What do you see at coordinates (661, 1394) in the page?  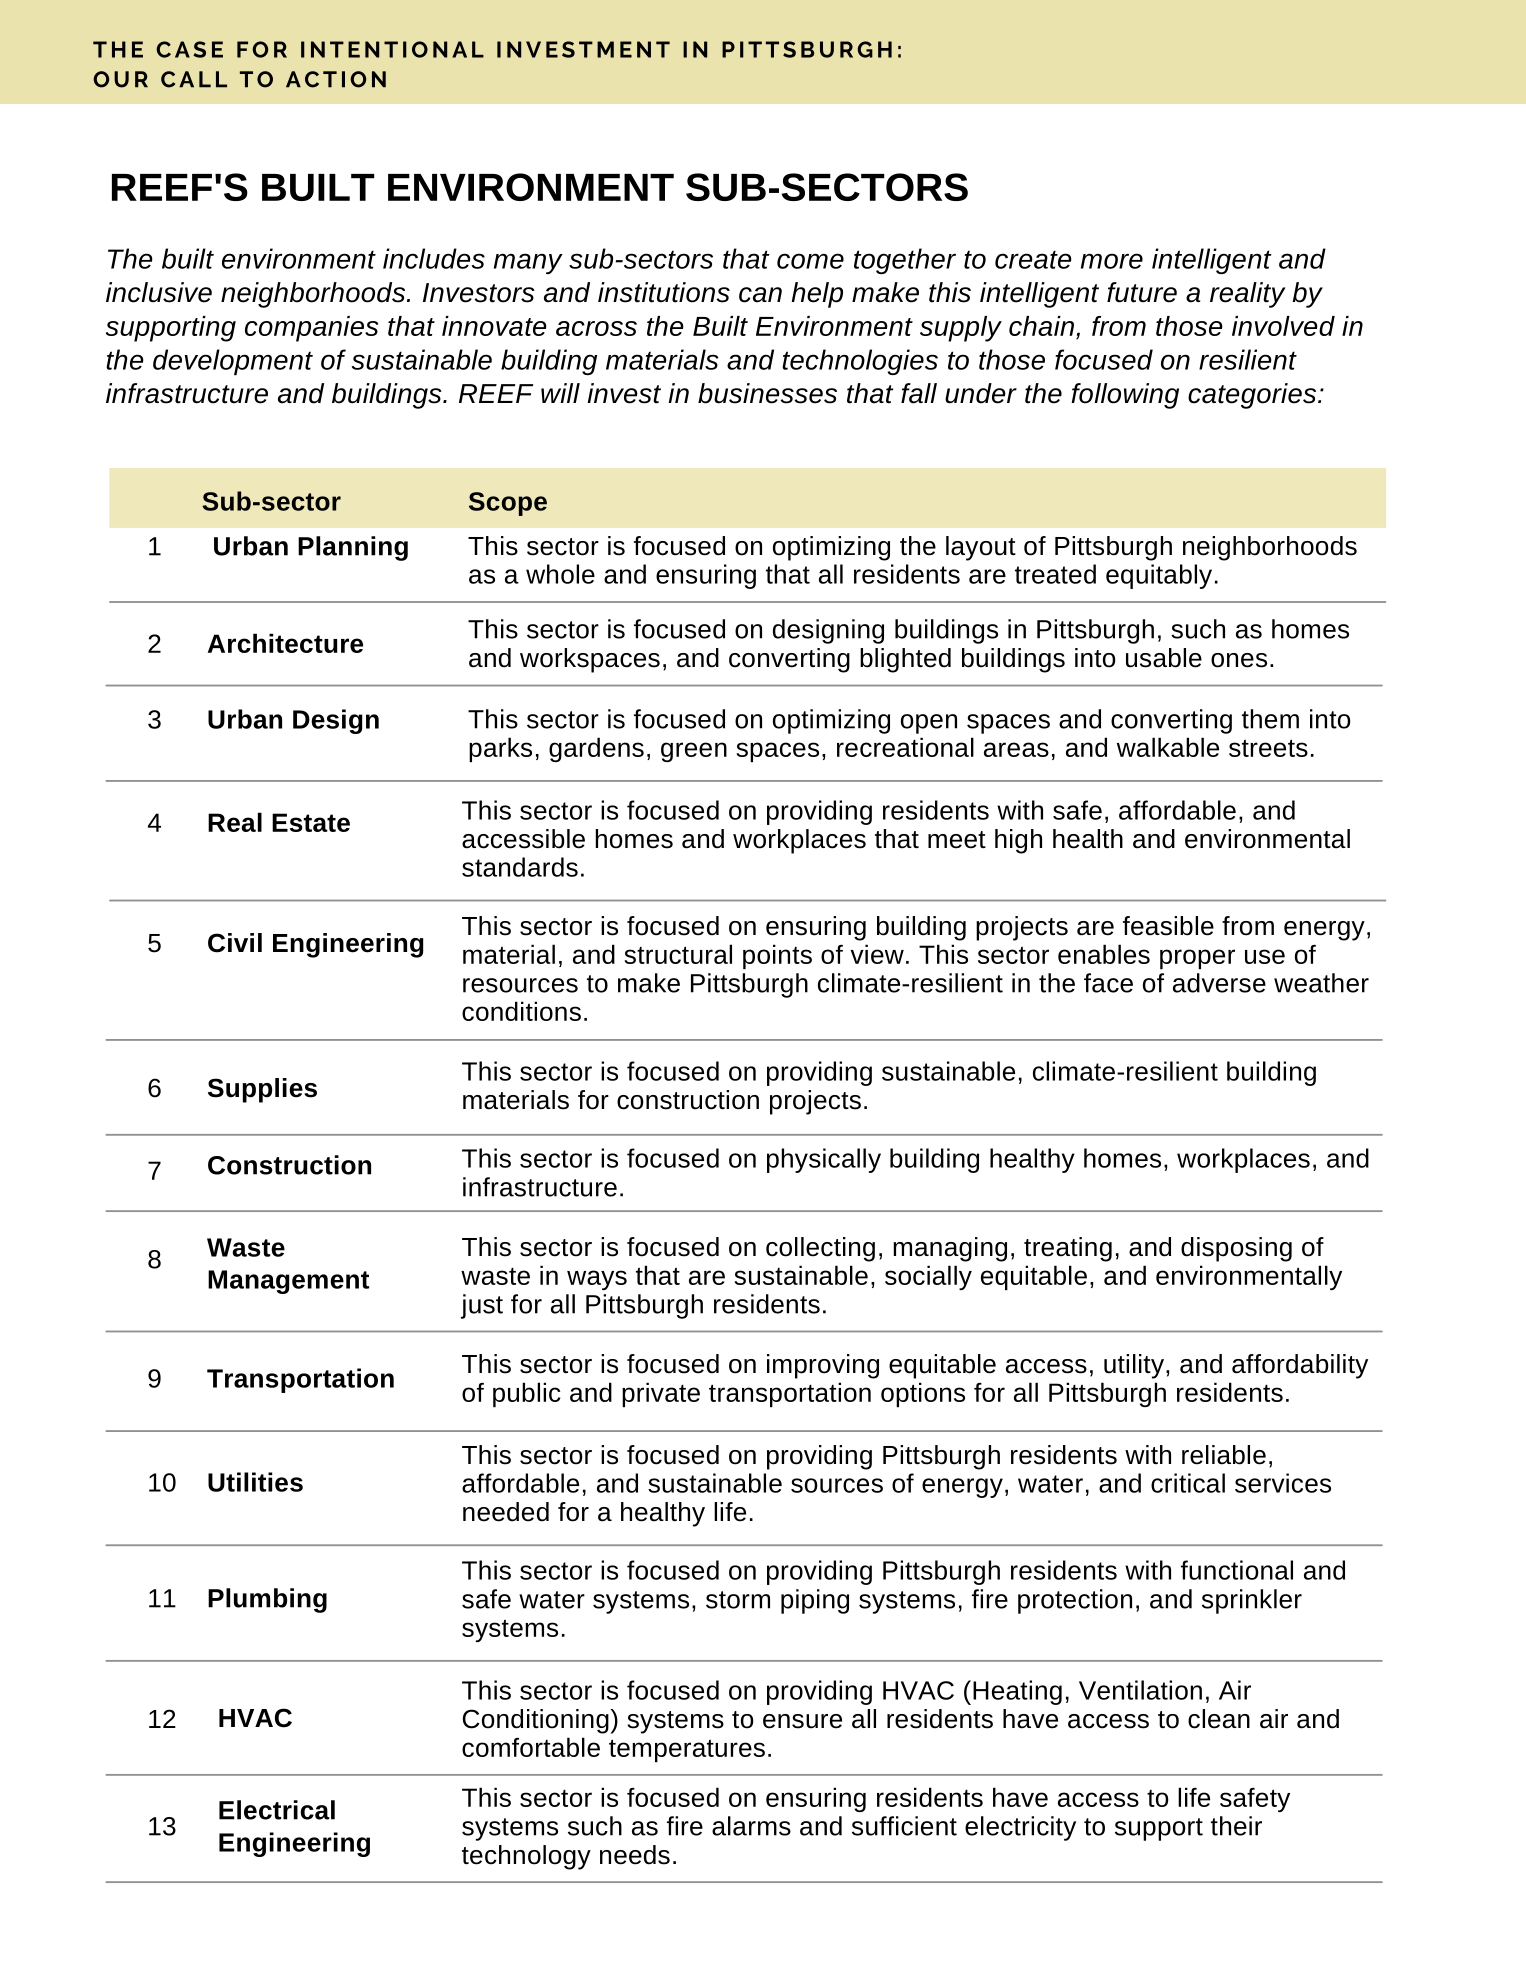 I see `private` at bounding box center [661, 1394].
